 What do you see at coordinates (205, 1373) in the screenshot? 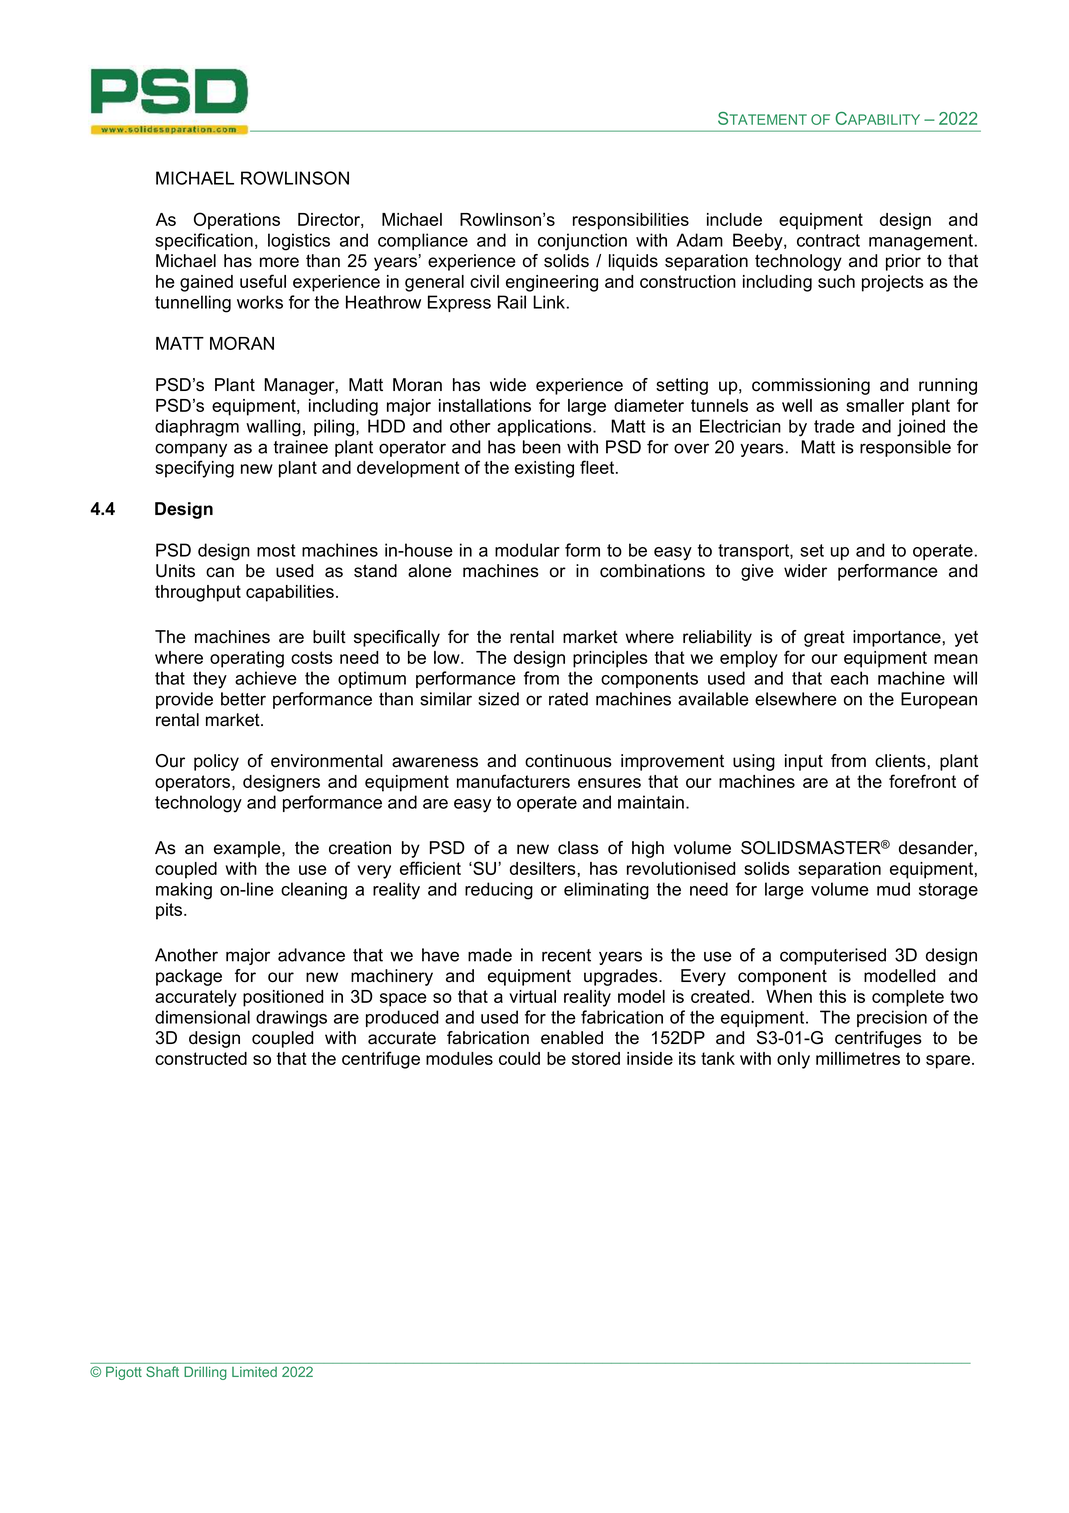
I see `Drilling` at bounding box center [205, 1373].
